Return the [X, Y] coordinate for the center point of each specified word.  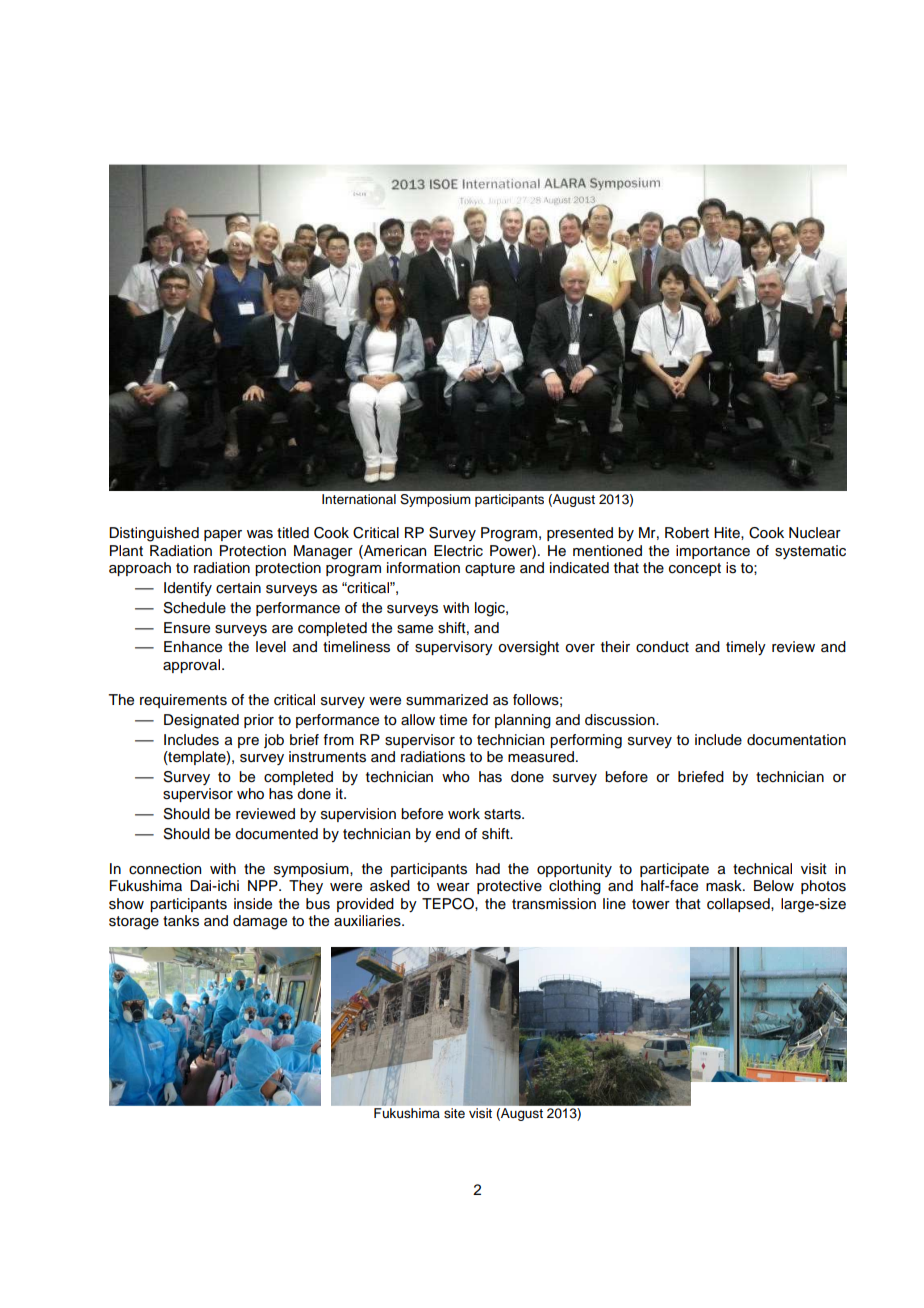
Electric [458, 551]
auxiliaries [368, 921]
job [274, 741]
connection [165, 869]
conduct [662, 647]
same [415, 629]
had [488, 868]
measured [541, 757]
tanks [181, 921]
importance [713, 552]
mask [725, 886]
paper [223, 535]
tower [651, 904]
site [454, 1113]
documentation [796, 740]
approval [193, 666]
